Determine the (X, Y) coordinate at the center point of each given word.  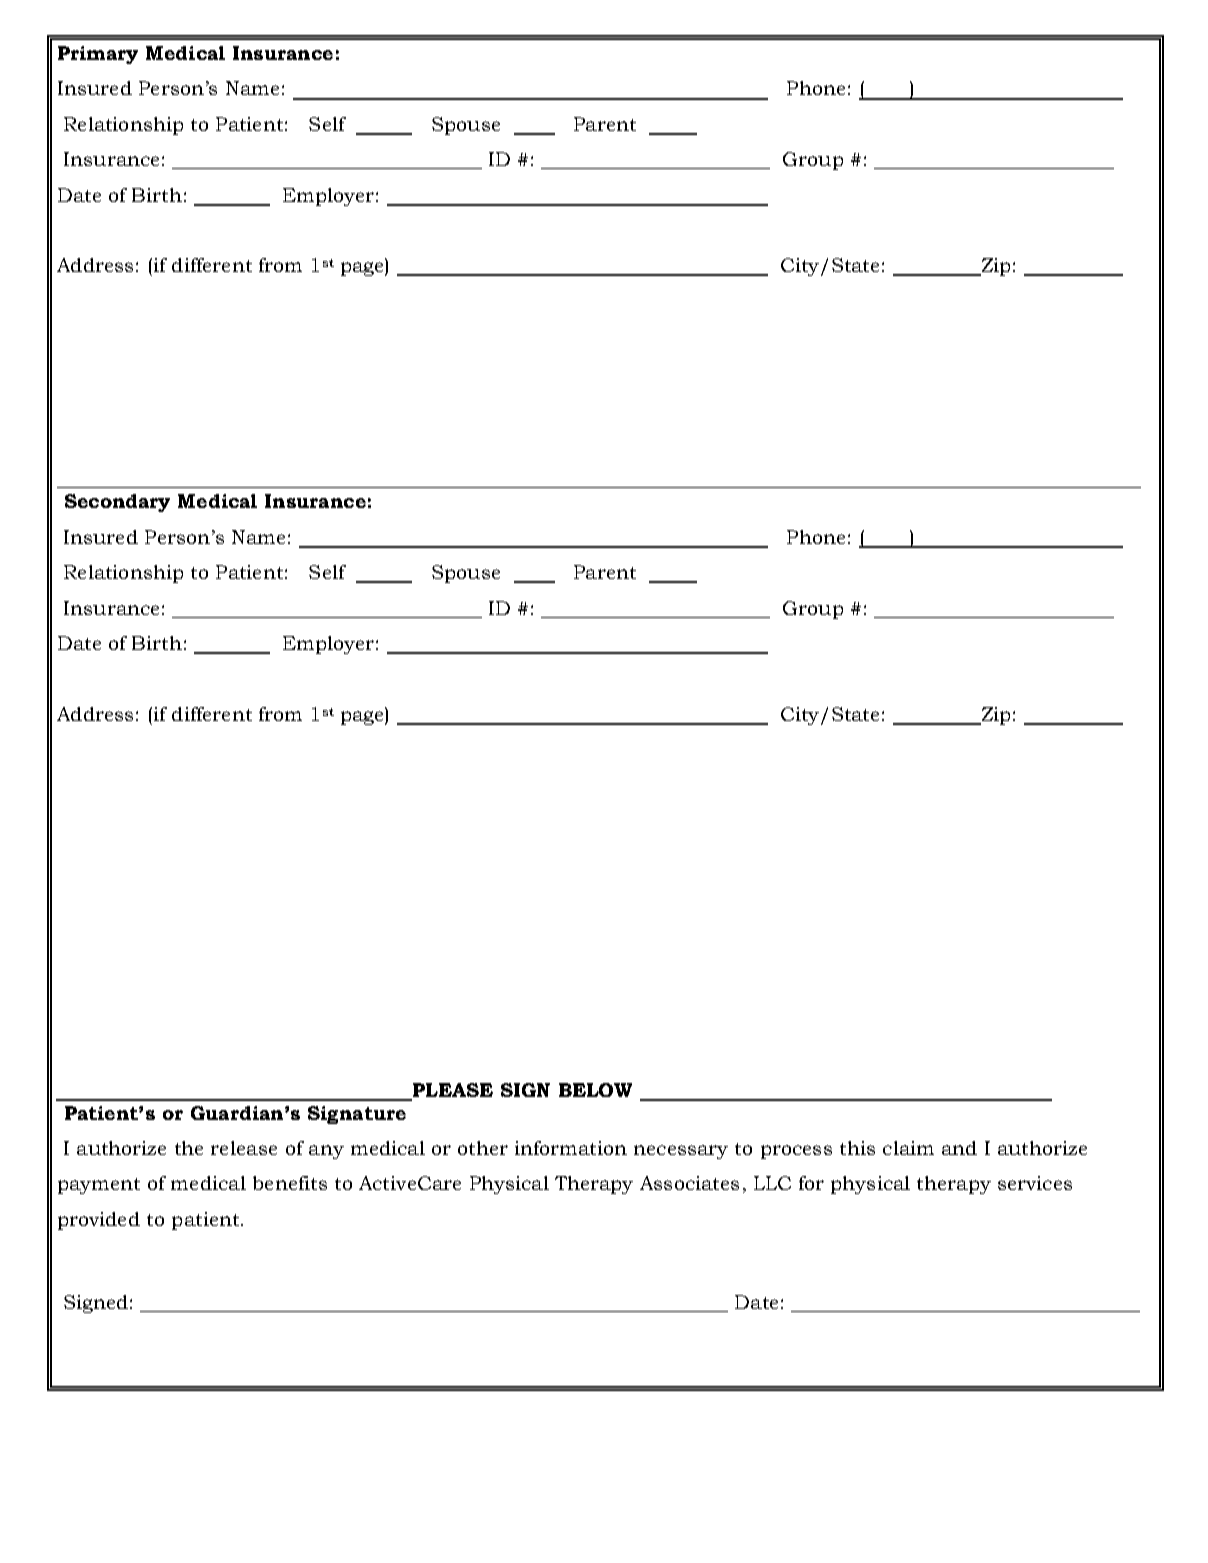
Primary (98, 55)
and (959, 1148)
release (244, 1148)
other (483, 1148)
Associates (689, 1183)
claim (908, 1148)
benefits (290, 1183)
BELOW (595, 1090)
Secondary (117, 503)
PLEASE (453, 1090)
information (571, 1148)
